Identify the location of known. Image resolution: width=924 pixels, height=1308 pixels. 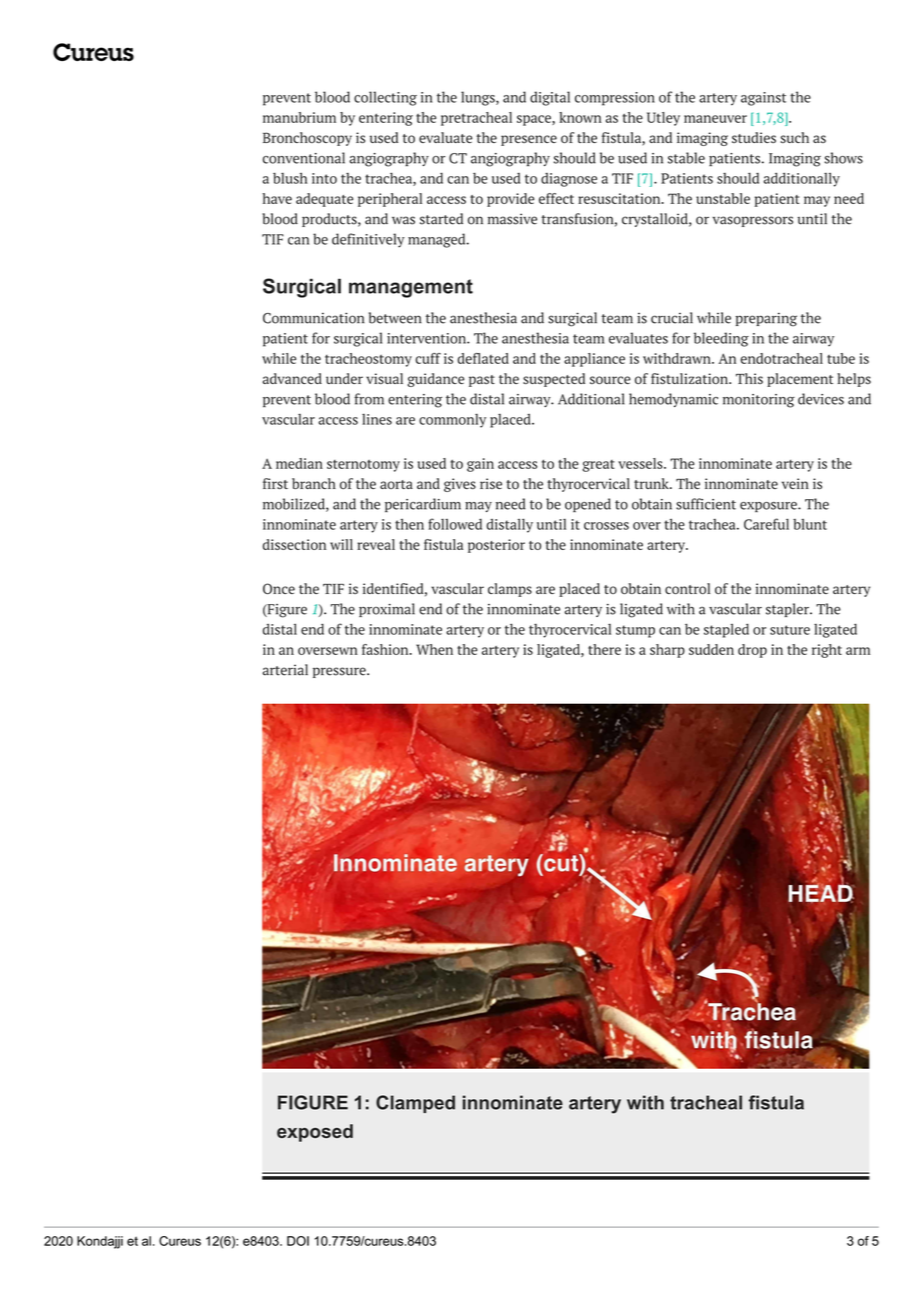
(580, 117).
